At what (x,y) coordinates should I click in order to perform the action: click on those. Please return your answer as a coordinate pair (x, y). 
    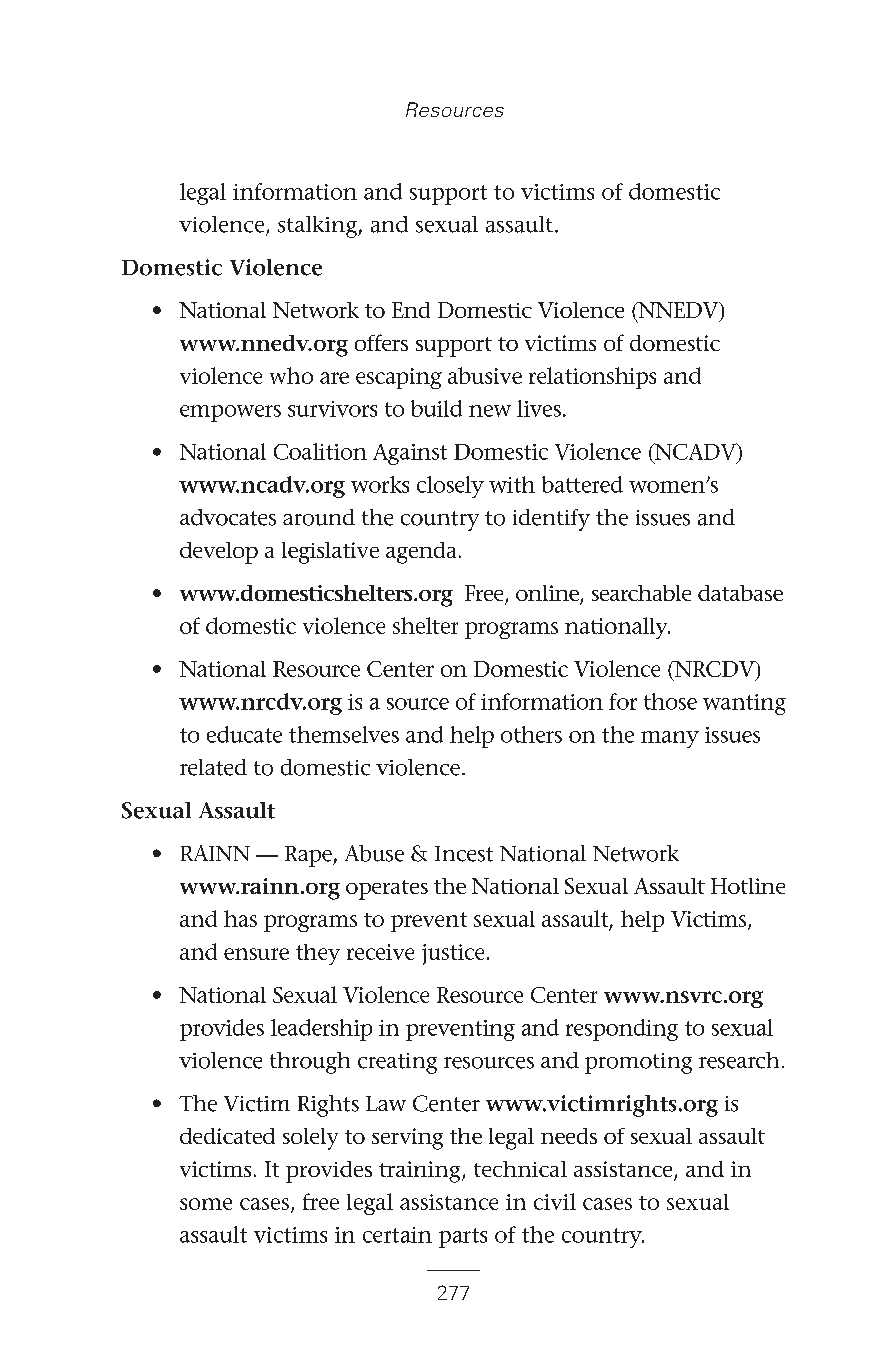
    Looking at the image, I should click on (670, 701).
